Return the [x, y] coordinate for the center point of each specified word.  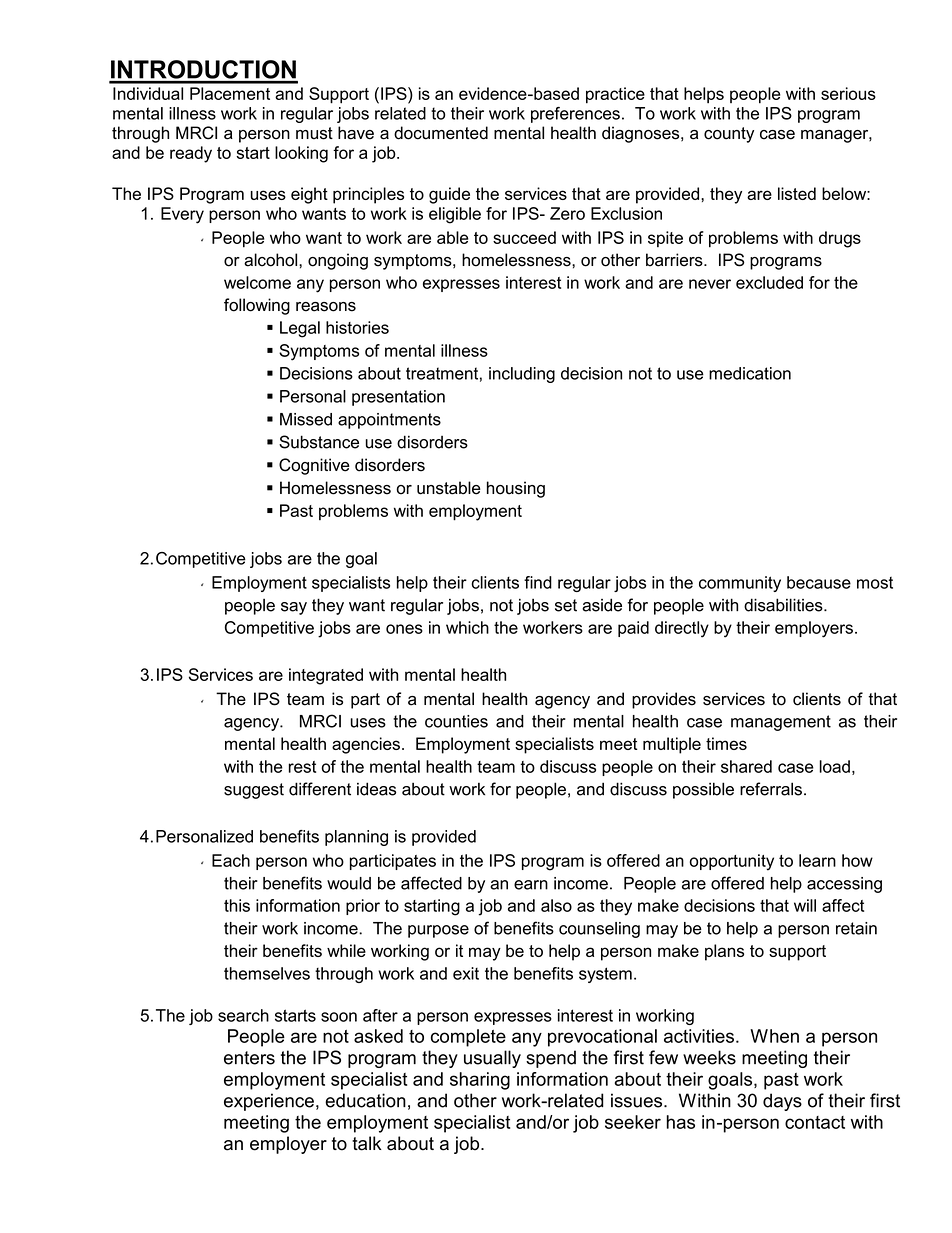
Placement [230, 93]
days [782, 1102]
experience [269, 1102]
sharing [480, 1081]
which [467, 627]
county [729, 135]
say [294, 608]
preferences [575, 115]
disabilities [784, 605]
